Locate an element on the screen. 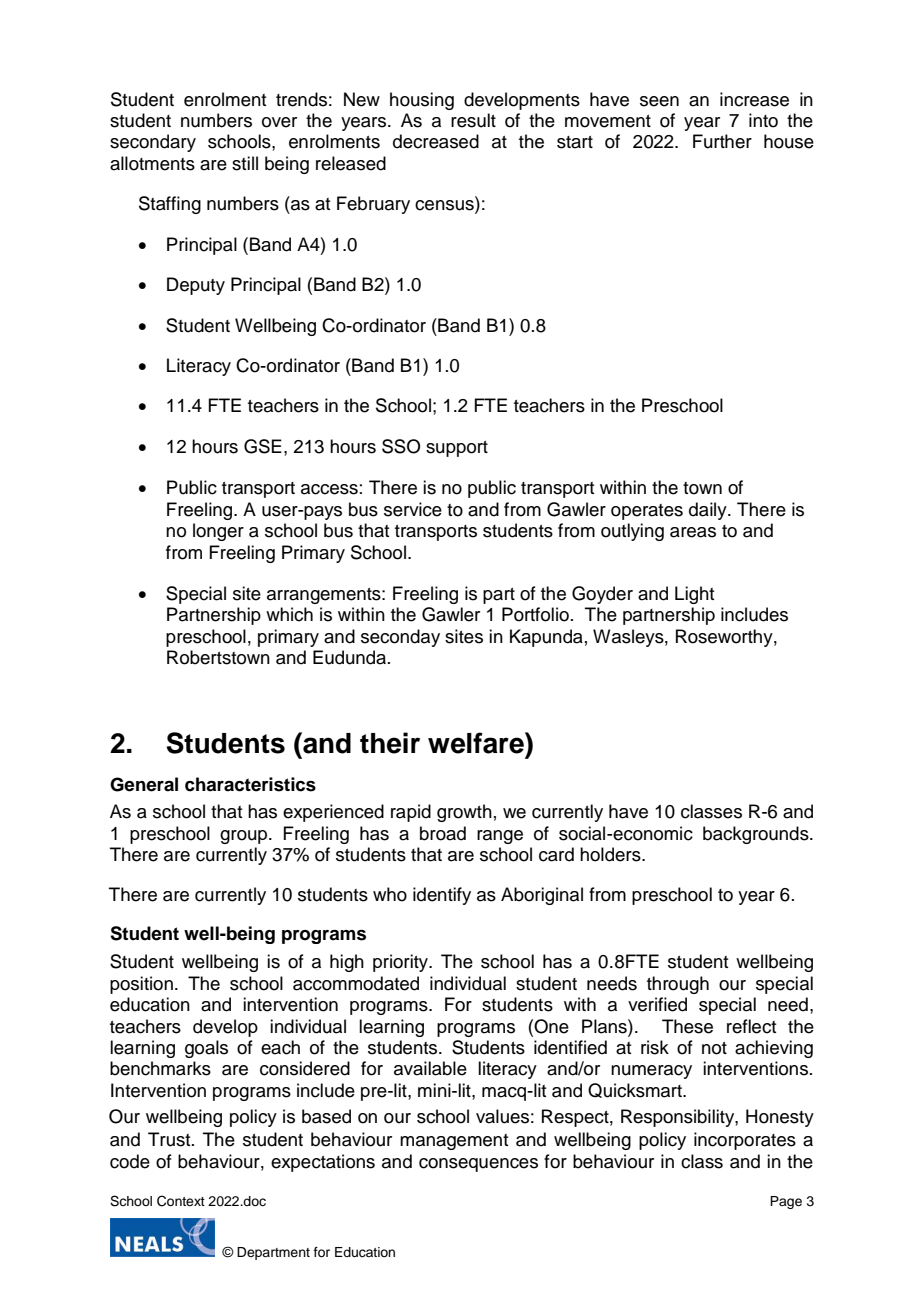 The width and height of the screenshot is (924, 1308). consequences is located at coordinates (478, 1165).
